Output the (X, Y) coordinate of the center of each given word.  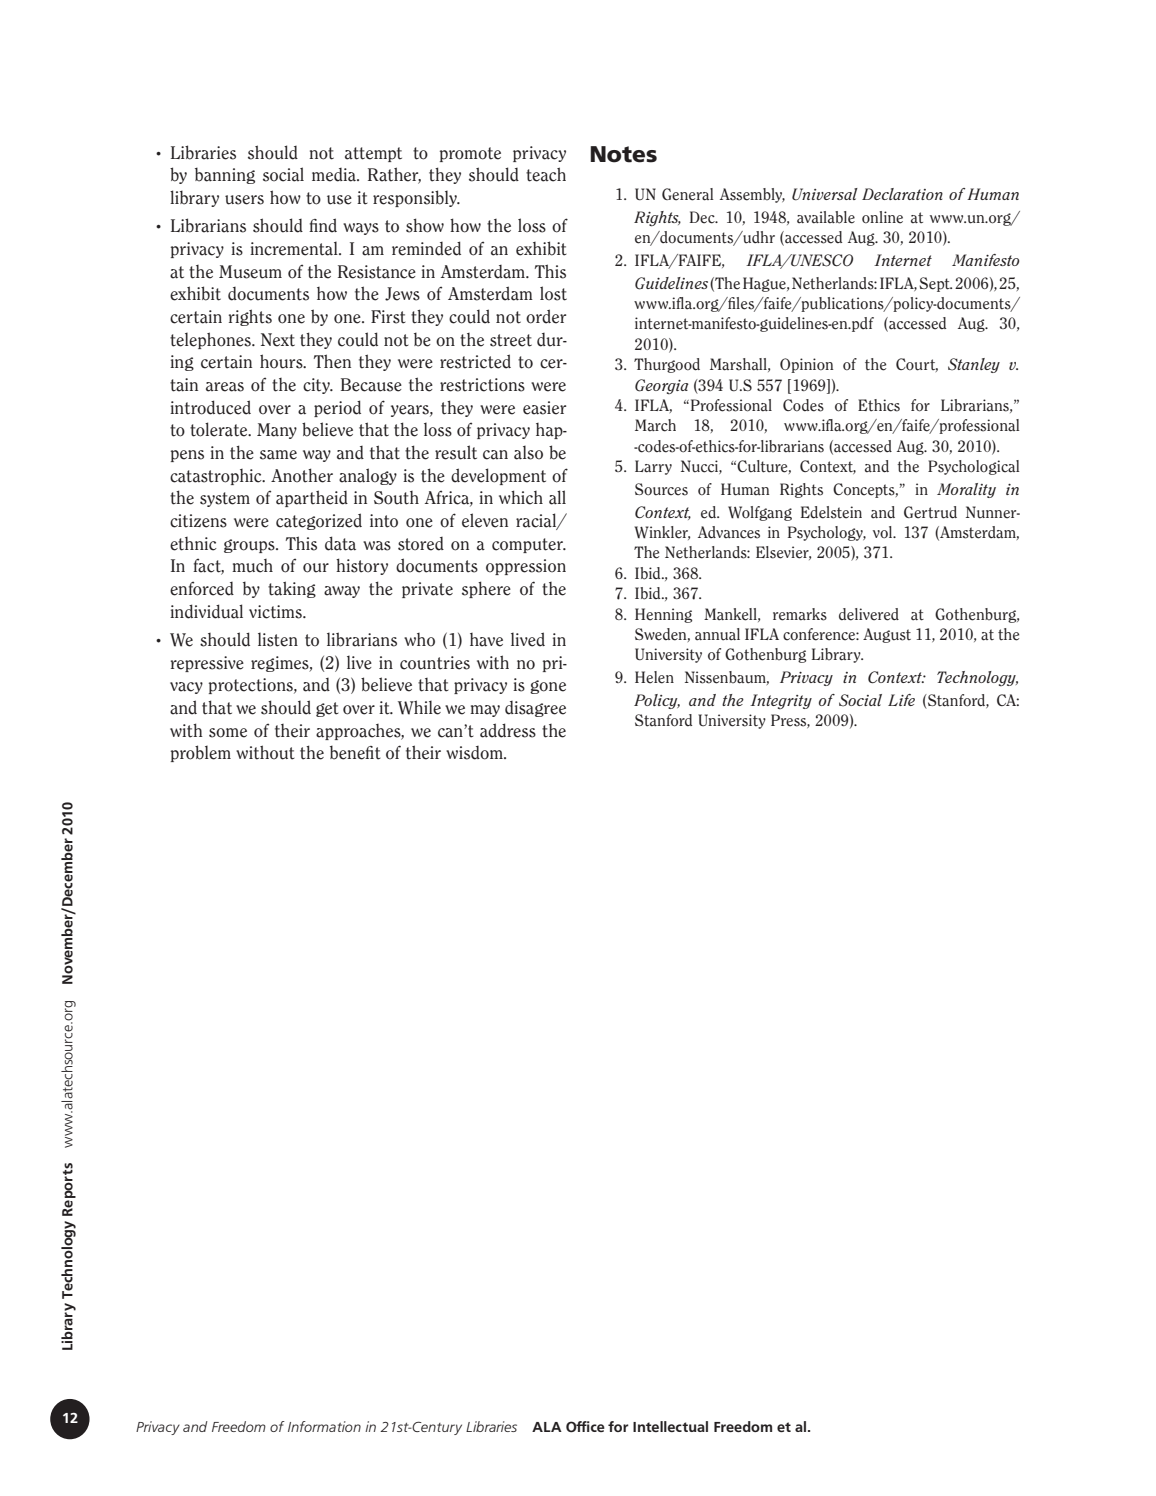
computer (529, 545)
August (887, 635)
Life (901, 700)
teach (546, 174)
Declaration (902, 194)
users (244, 200)
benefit (355, 752)
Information (324, 1426)
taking (292, 589)
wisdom (475, 753)
